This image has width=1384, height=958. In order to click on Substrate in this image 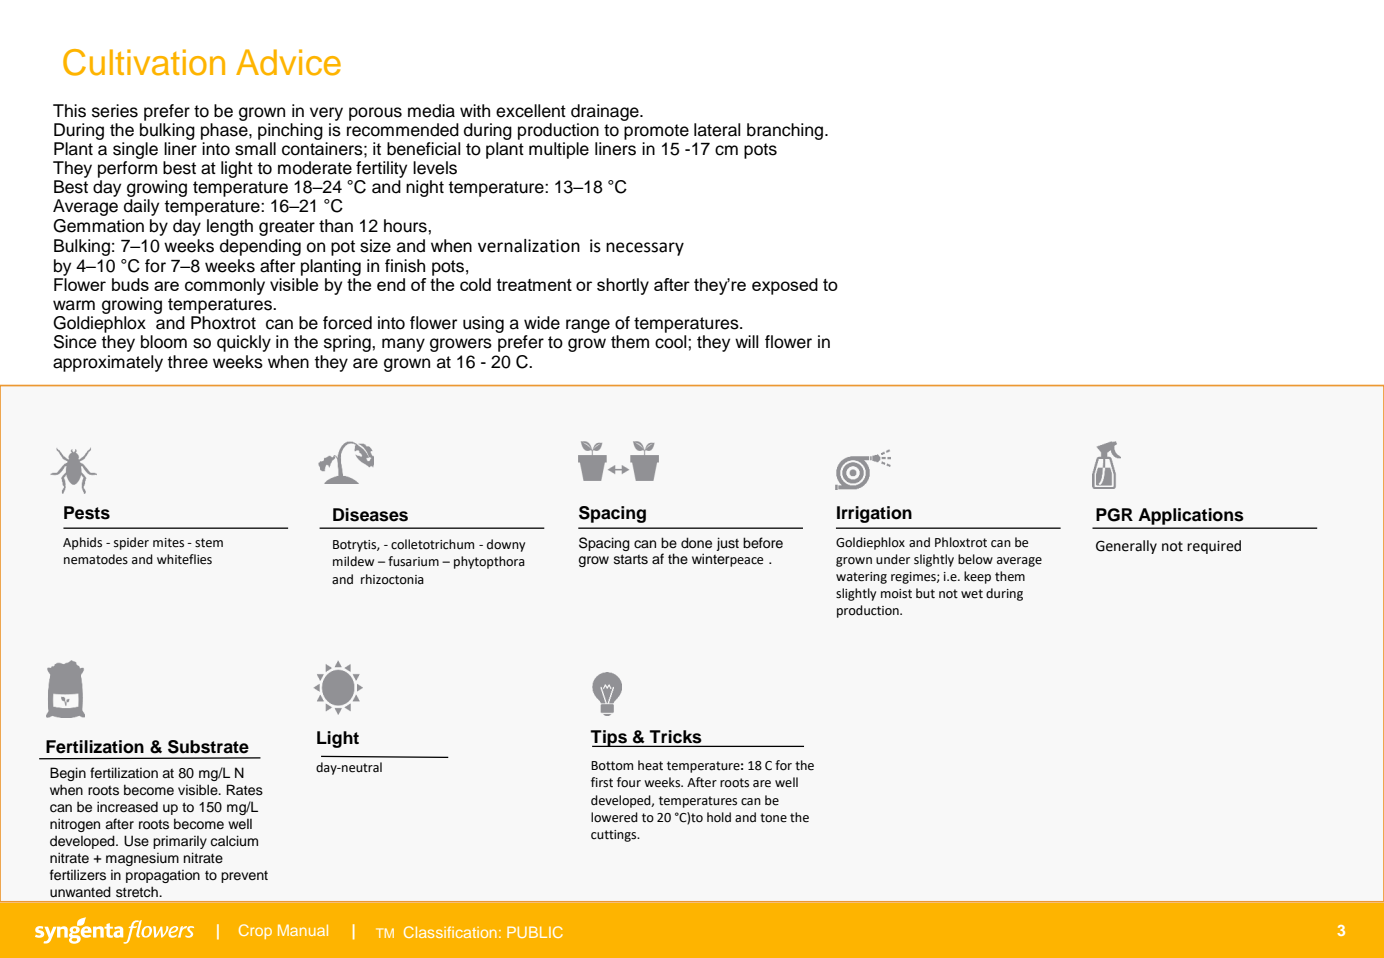, I will do `click(208, 747)`.
